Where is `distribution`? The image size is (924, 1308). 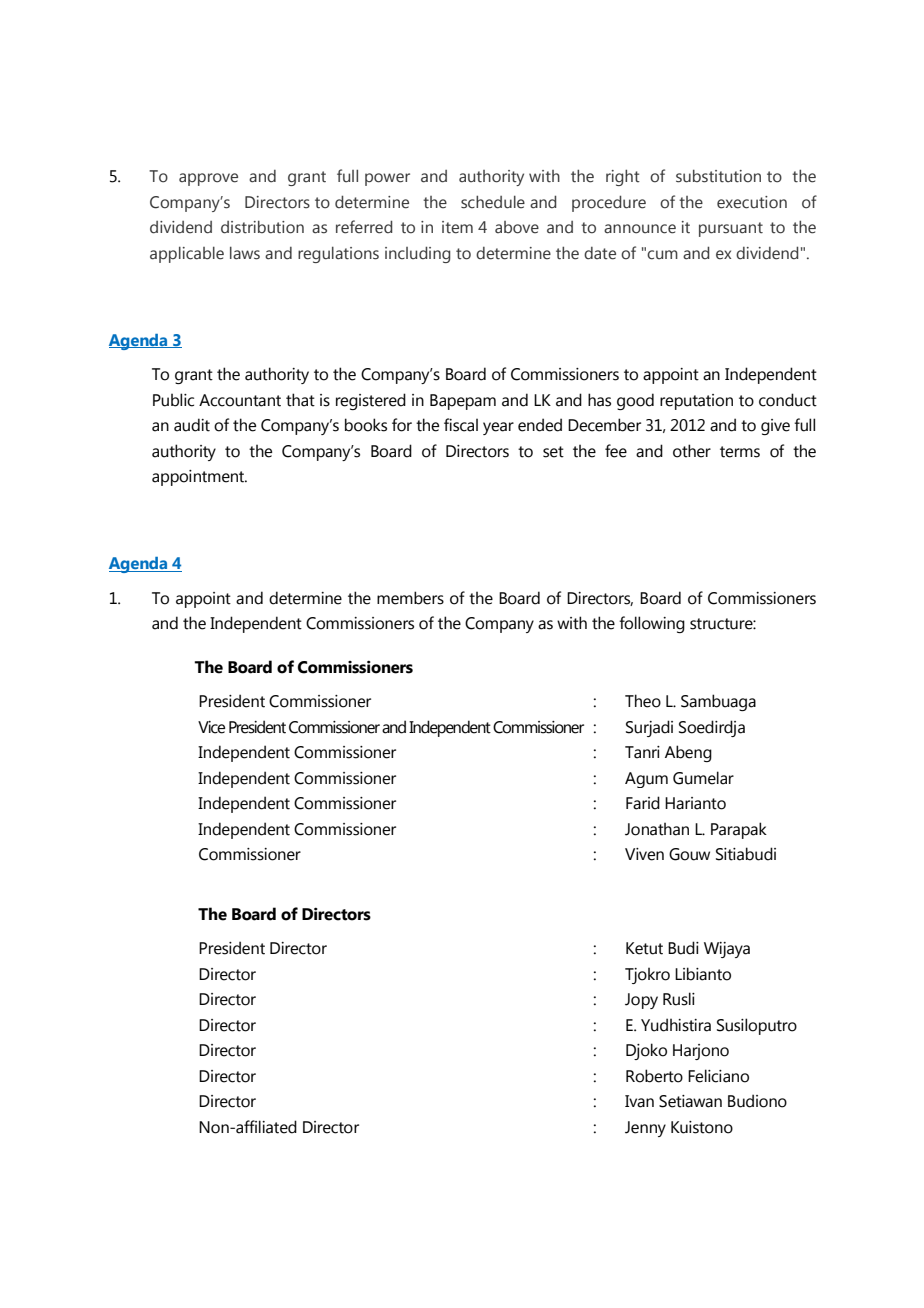 distribution is located at coordinates (262, 227).
